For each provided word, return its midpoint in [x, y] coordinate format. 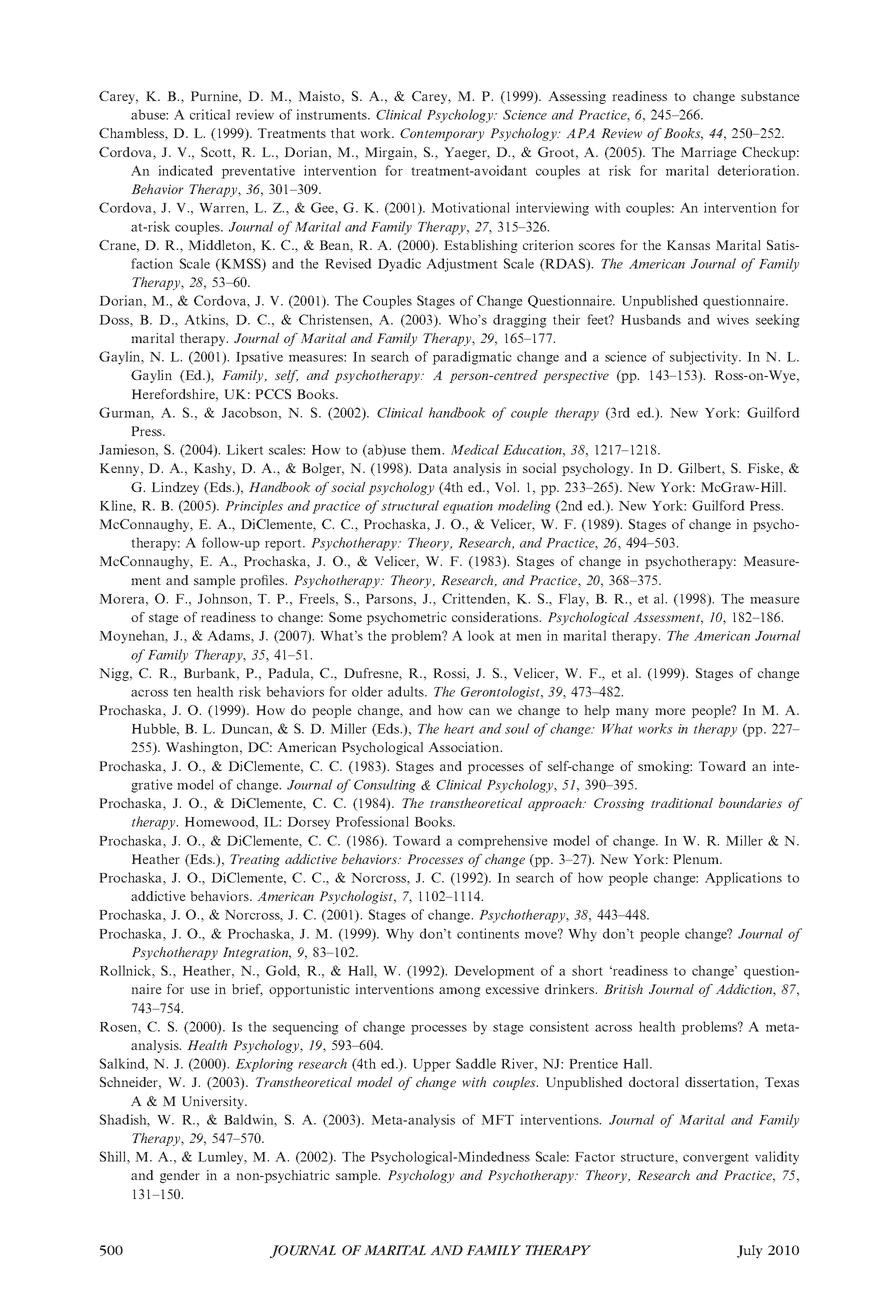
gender [180, 1176]
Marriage [709, 153]
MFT [497, 1120]
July [750, 1252]
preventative [258, 172]
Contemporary [442, 134]
